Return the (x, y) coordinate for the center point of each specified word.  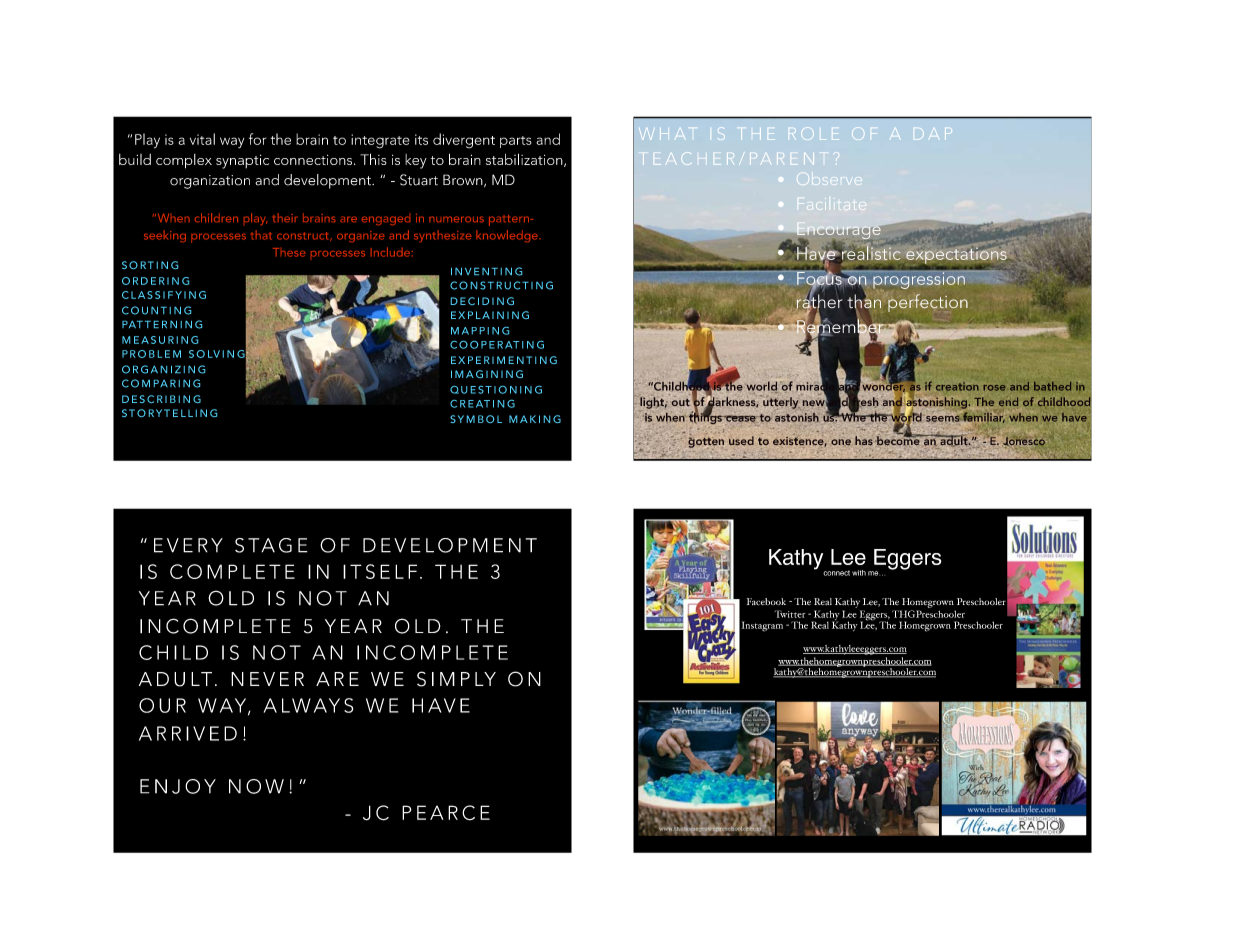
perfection (927, 302)
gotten (706, 442)
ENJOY (178, 786)
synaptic (242, 161)
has (864, 441)
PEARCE (446, 813)
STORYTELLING (169, 413)
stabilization (525, 160)
